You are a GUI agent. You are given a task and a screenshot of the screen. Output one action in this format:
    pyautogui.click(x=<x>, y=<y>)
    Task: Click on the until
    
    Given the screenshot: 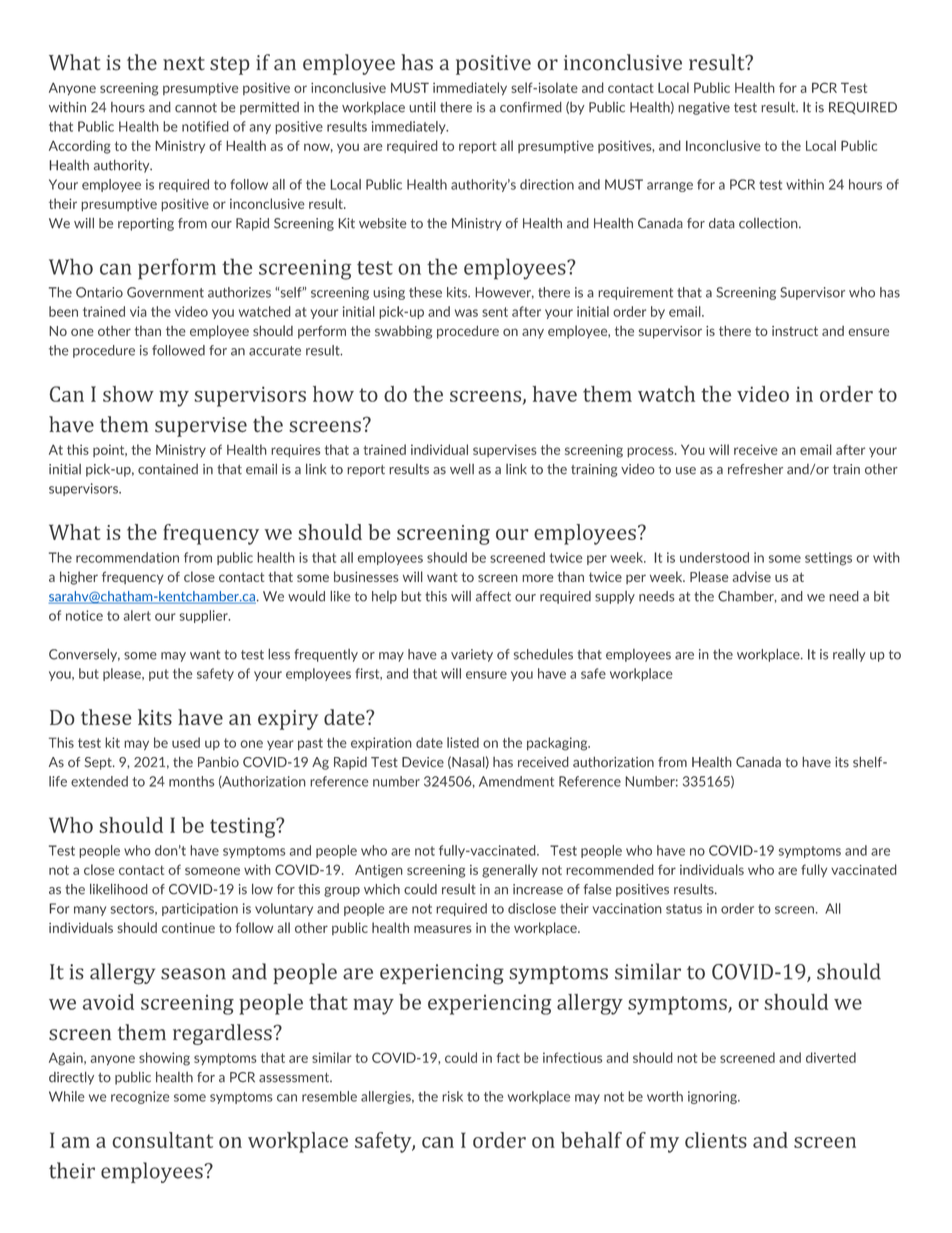 What is the action you would take?
    pyautogui.click(x=422, y=107)
